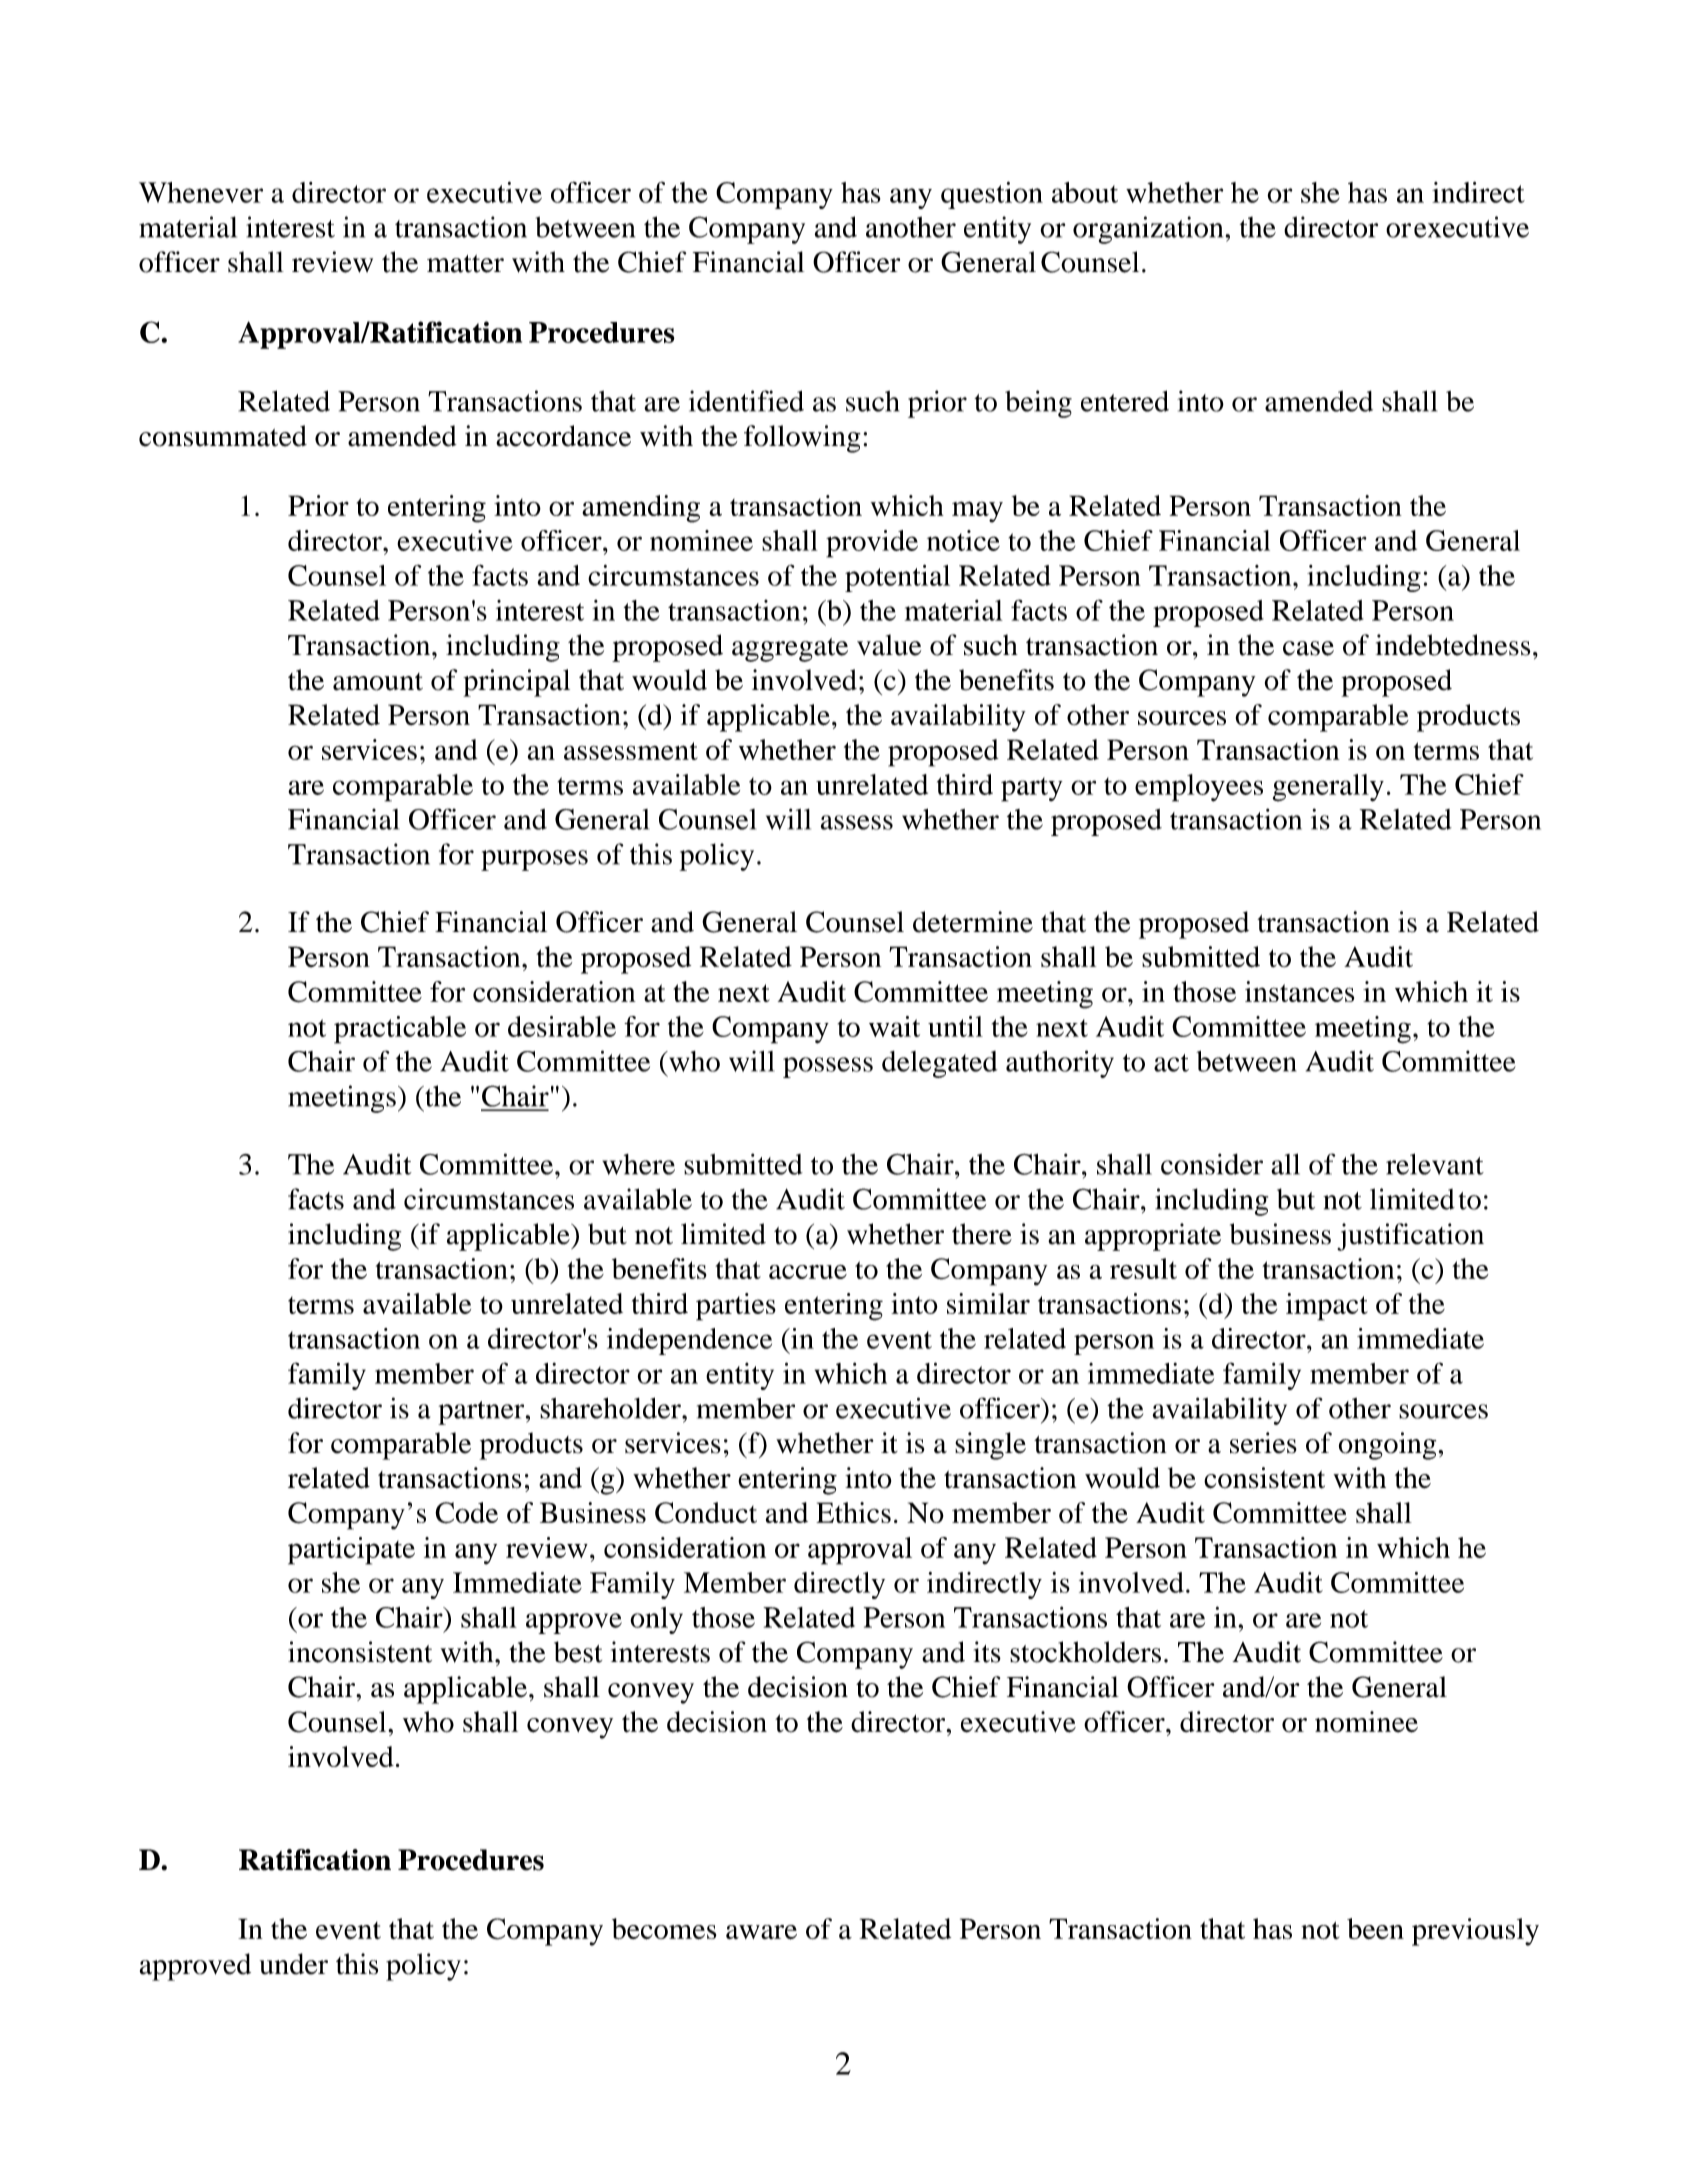 This image has height=2182, width=1686. I want to click on aggregate, so click(790, 650).
